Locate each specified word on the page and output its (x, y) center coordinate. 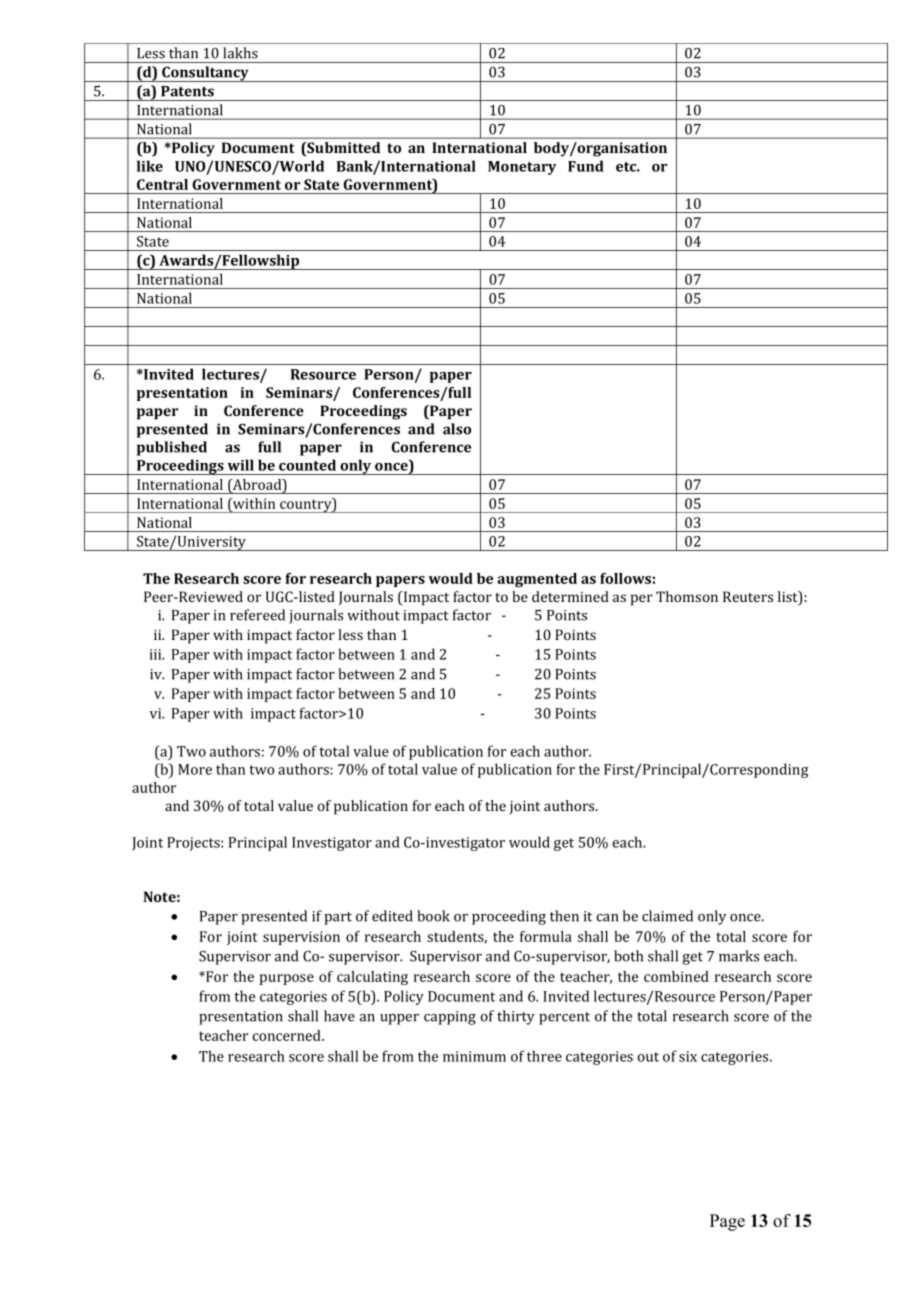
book (433, 916)
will (241, 465)
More (195, 769)
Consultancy (205, 74)
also (457, 429)
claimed (667, 916)
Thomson (687, 596)
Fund (586, 166)
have (339, 1016)
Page (727, 1222)
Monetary (522, 168)
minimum (474, 1056)
